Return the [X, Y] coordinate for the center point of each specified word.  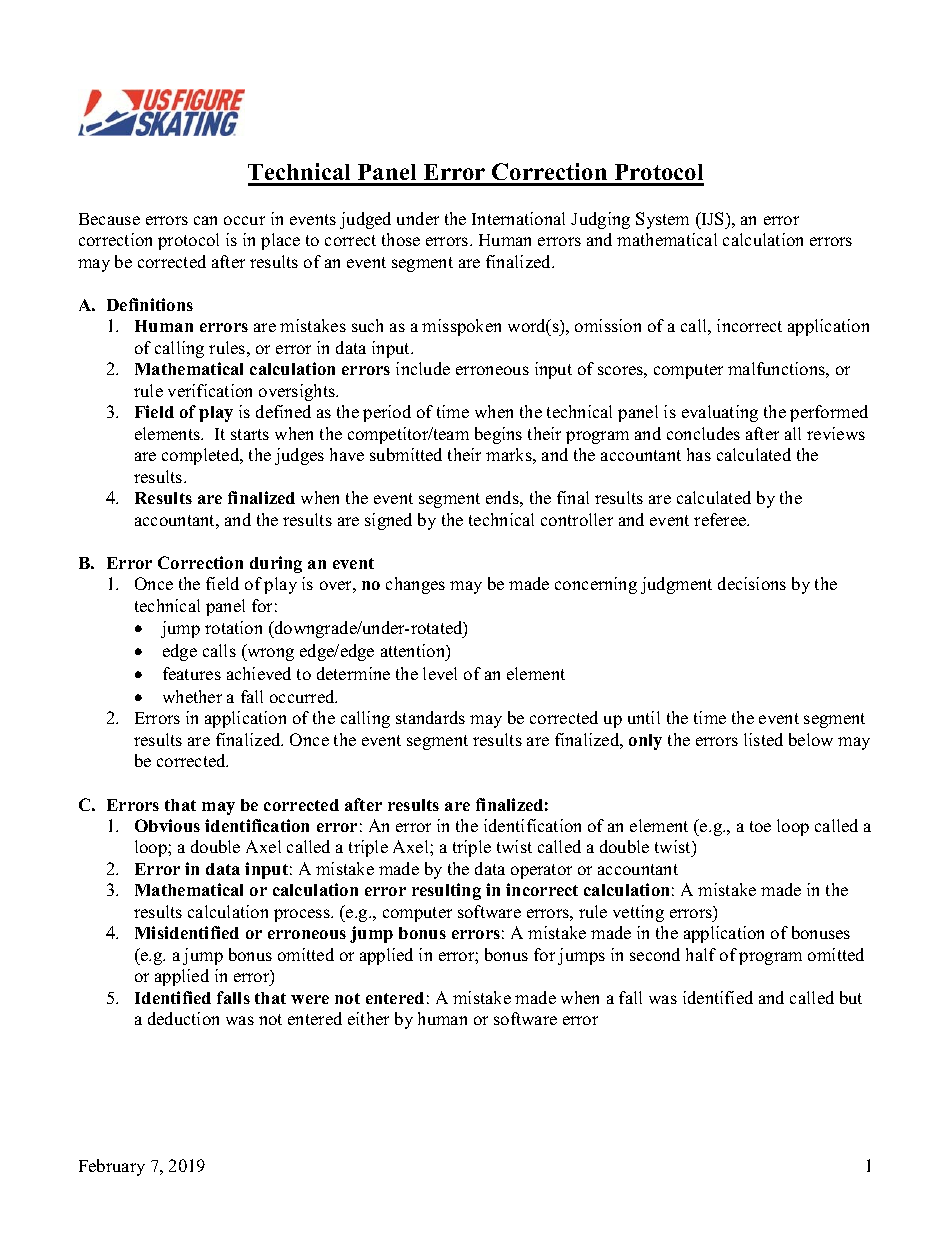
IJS [713, 218]
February [112, 1167]
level [440, 673]
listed [763, 739]
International [518, 218]
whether [192, 696]
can [205, 220]
